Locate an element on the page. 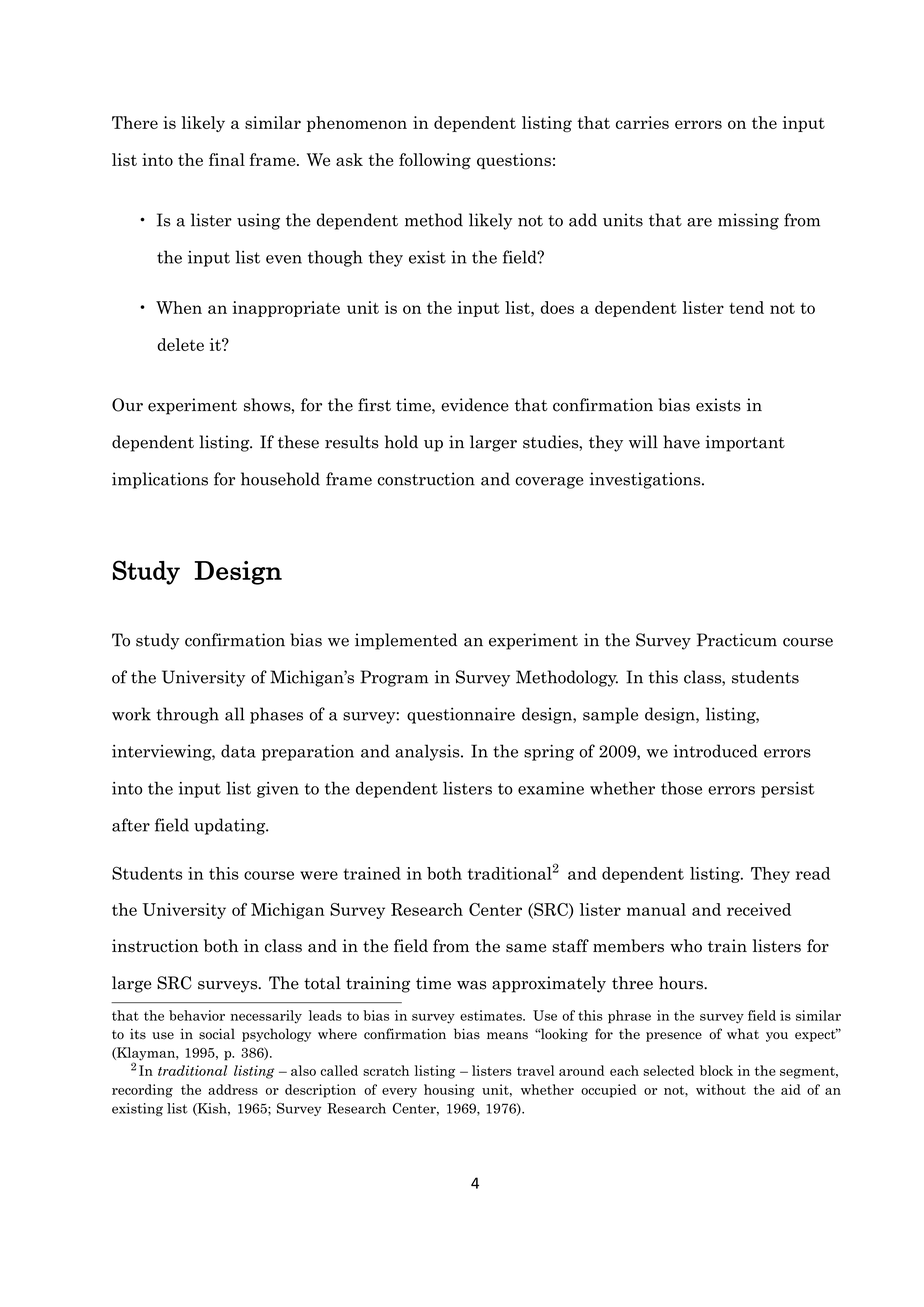 This image has width=924, height=1307. address is located at coordinates (233, 1089).
